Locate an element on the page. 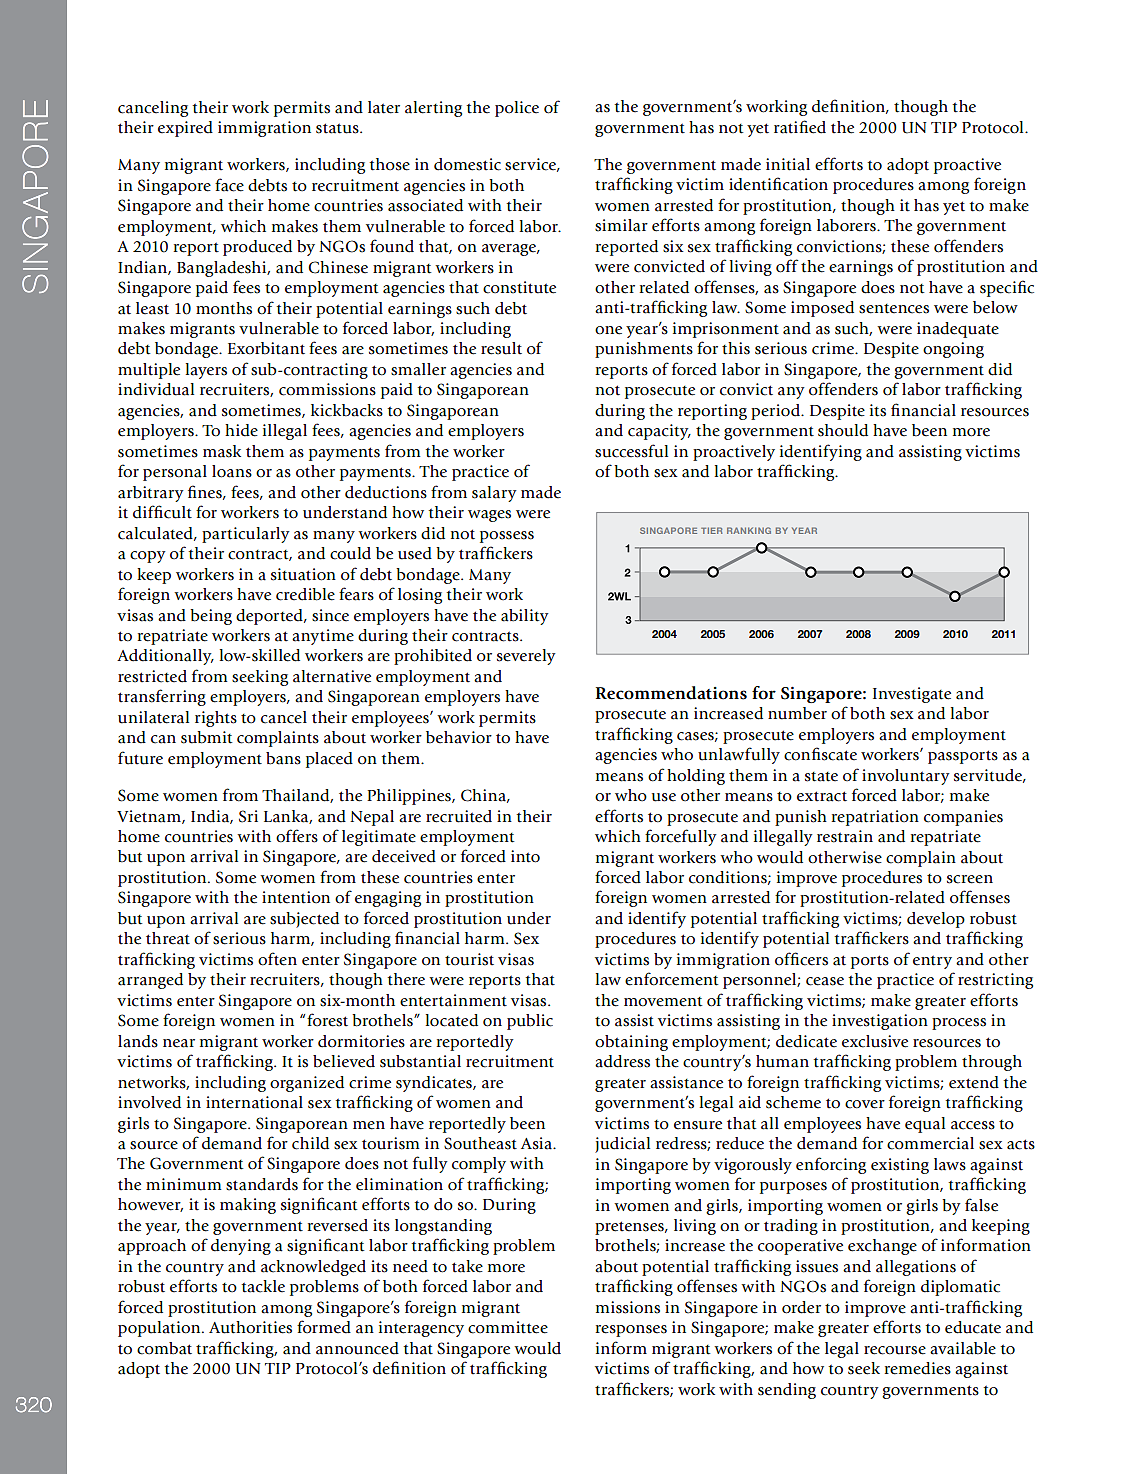 The height and width of the page is (1474, 1139). initial is located at coordinates (788, 164).
